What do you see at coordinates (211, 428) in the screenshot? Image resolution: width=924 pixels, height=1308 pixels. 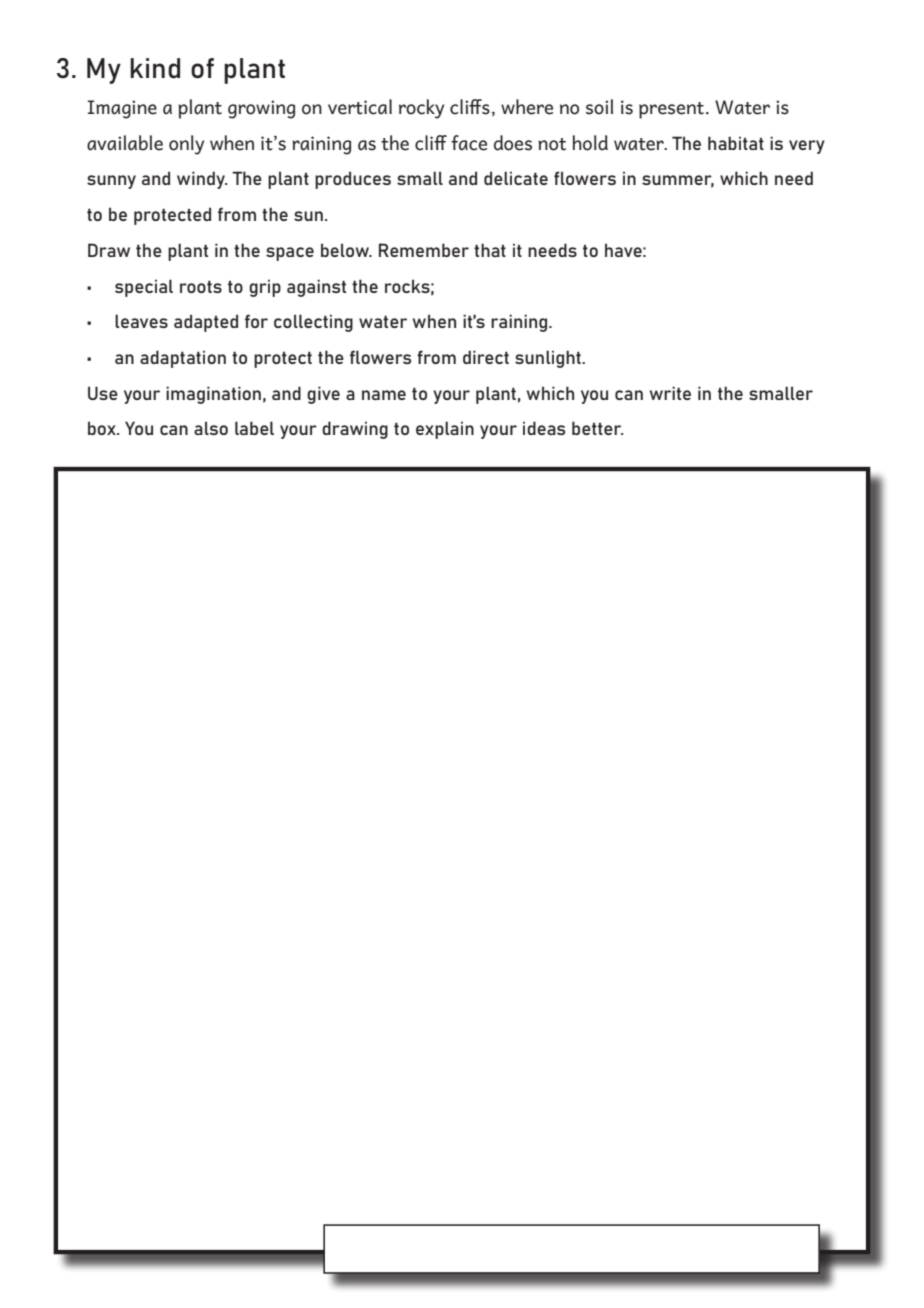 I see `also` at bounding box center [211, 428].
